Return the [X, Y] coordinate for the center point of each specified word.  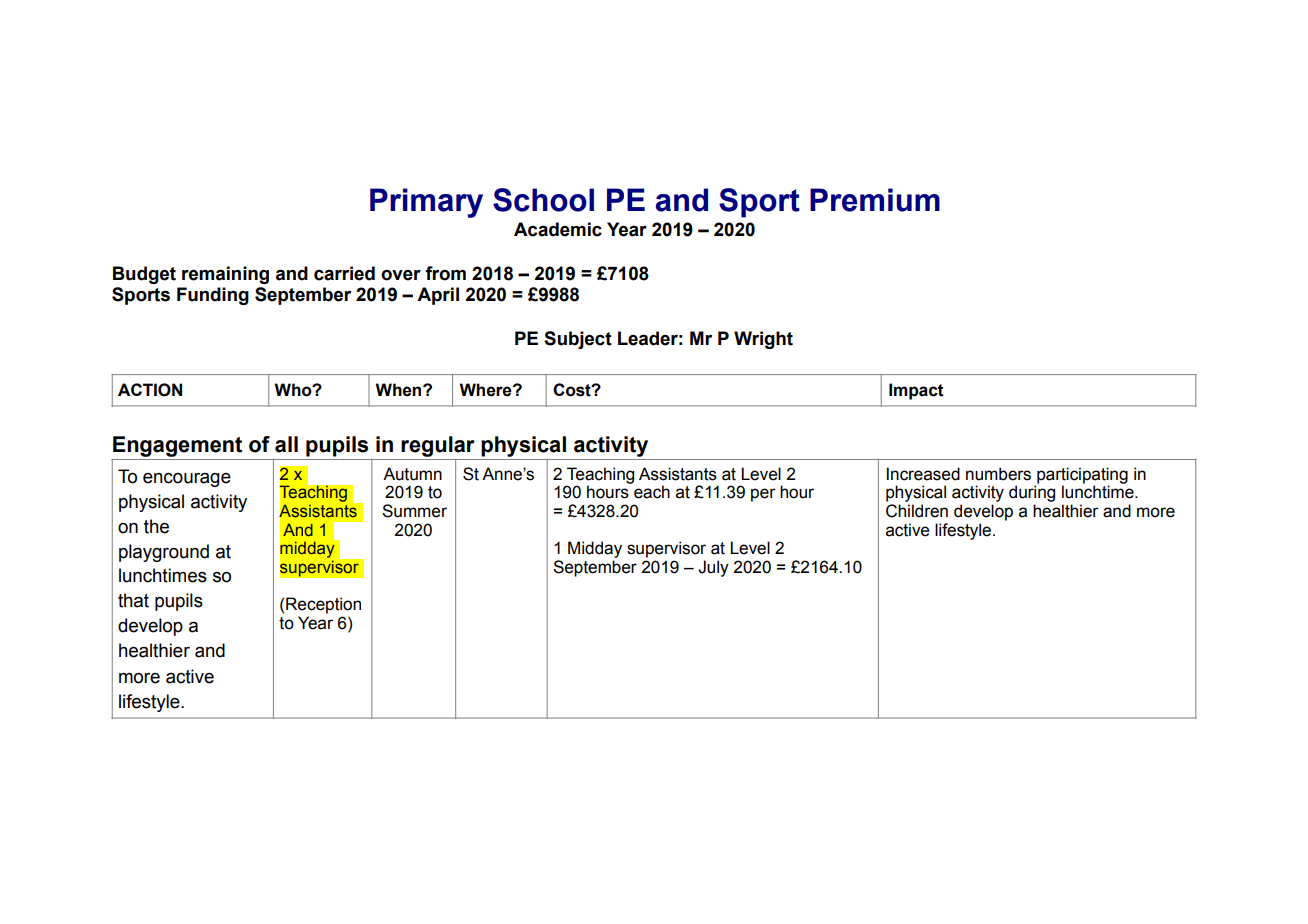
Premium [875, 200]
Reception [323, 605]
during [1032, 495]
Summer [414, 511]
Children [917, 511]
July [713, 568]
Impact [916, 391]
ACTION [150, 390]
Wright [763, 340]
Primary [426, 203]
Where [486, 390]
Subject [578, 340]
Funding [213, 296]
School [543, 200]
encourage [187, 480]
